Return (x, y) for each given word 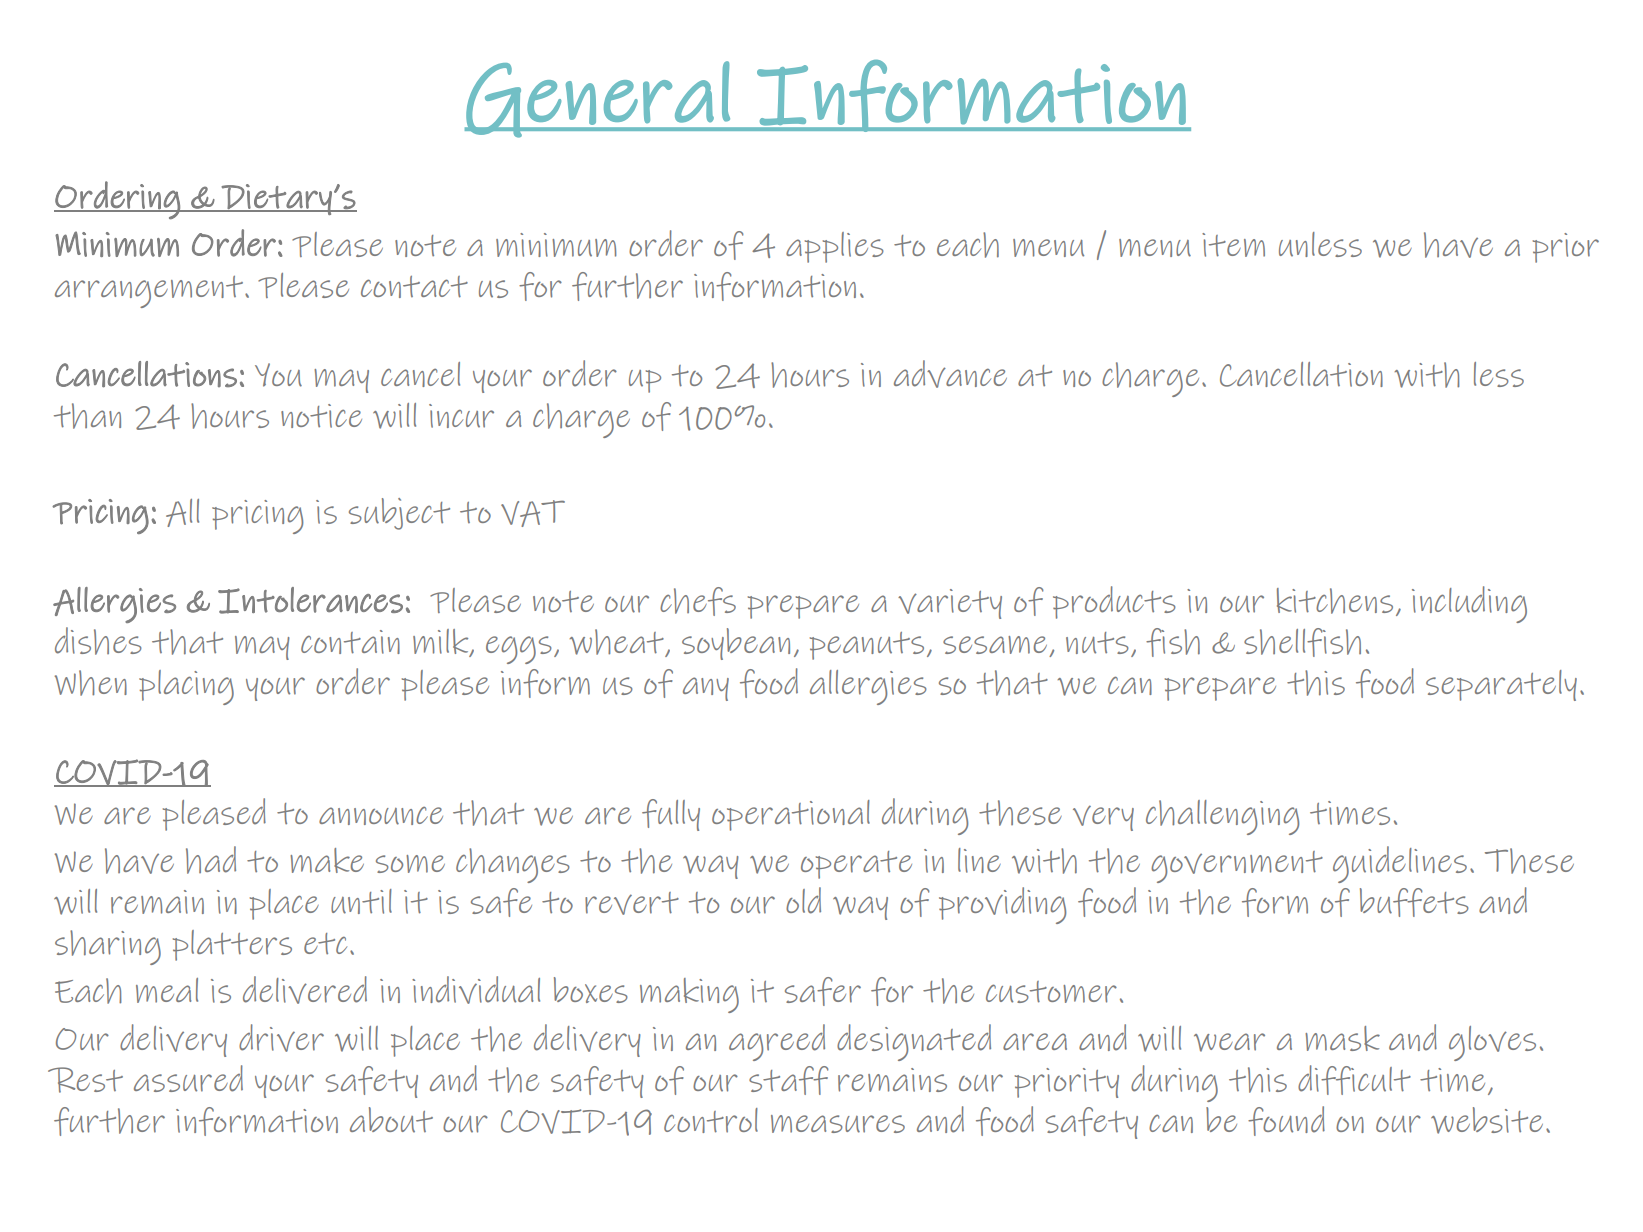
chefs (698, 601)
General (598, 99)
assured (188, 1078)
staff (788, 1080)
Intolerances (310, 600)
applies (835, 247)
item (1233, 245)
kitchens (1335, 601)
